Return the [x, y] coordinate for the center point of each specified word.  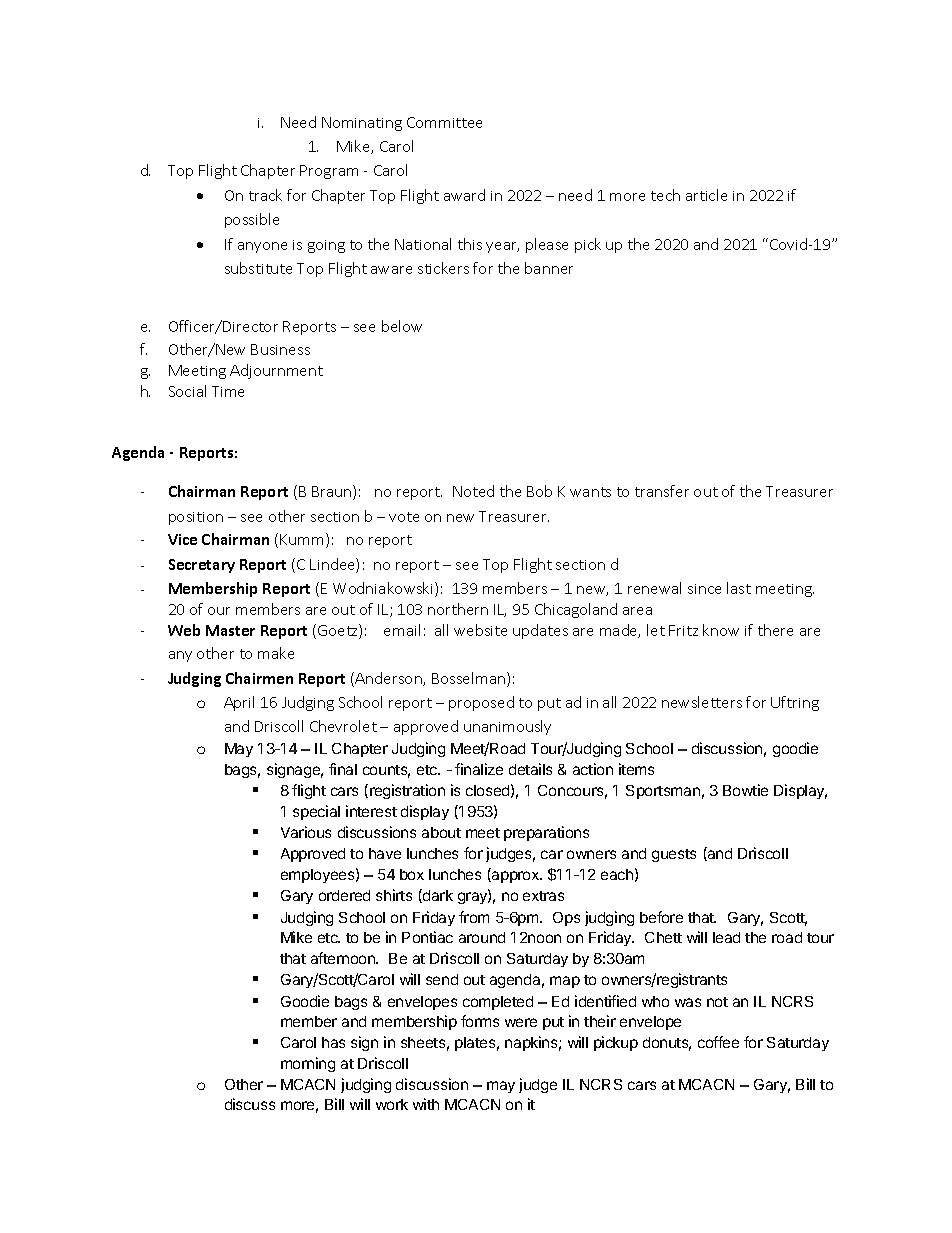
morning [308, 1064]
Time [228, 391]
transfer [662, 491]
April [239, 703]
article [706, 195]
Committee [444, 122]
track [265, 195]
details [530, 769]
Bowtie [745, 790]
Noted [473, 491]
